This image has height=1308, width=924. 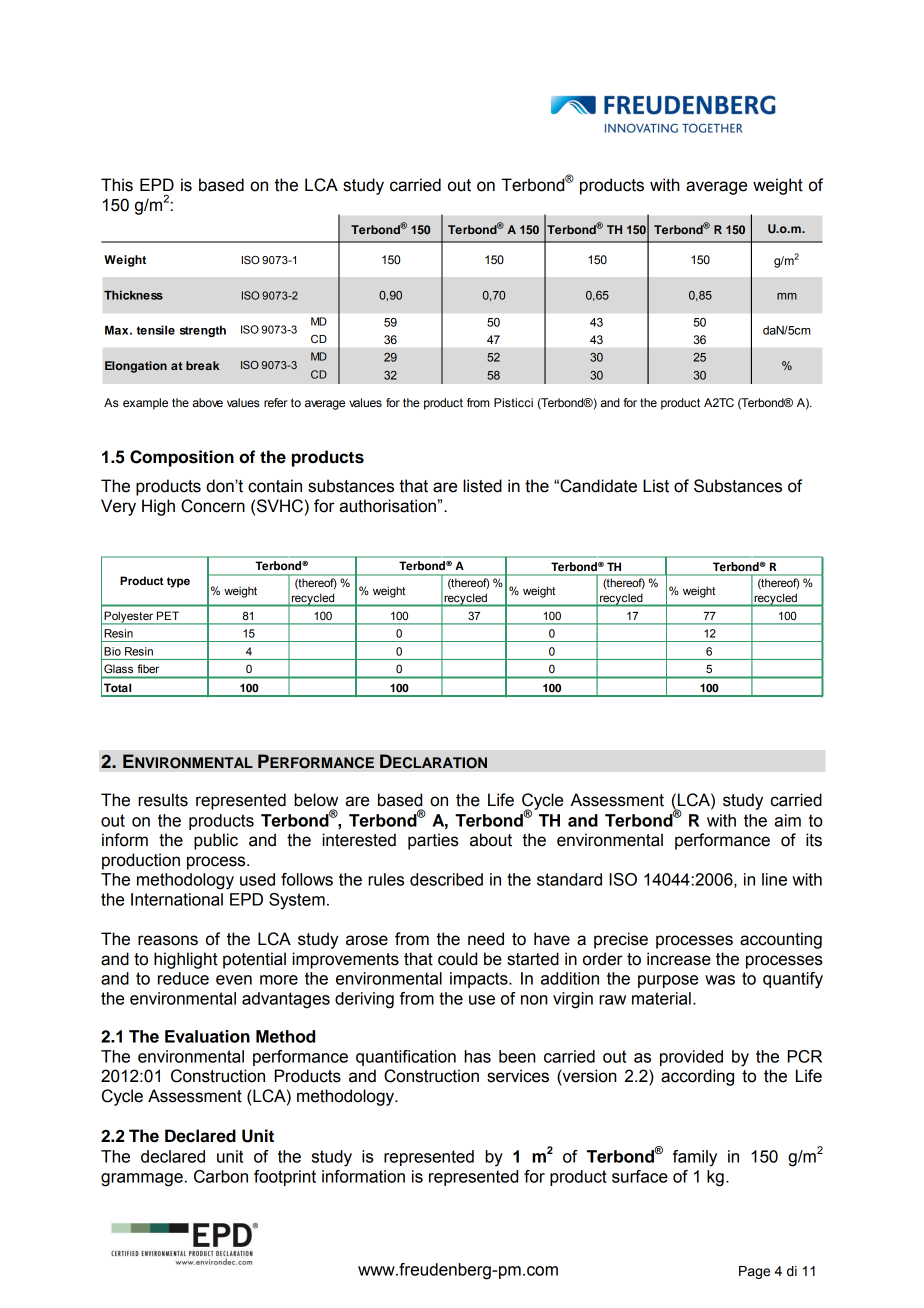 What do you see at coordinates (720, 980) in the image?
I see `was` at bounding box center [720, 980].
